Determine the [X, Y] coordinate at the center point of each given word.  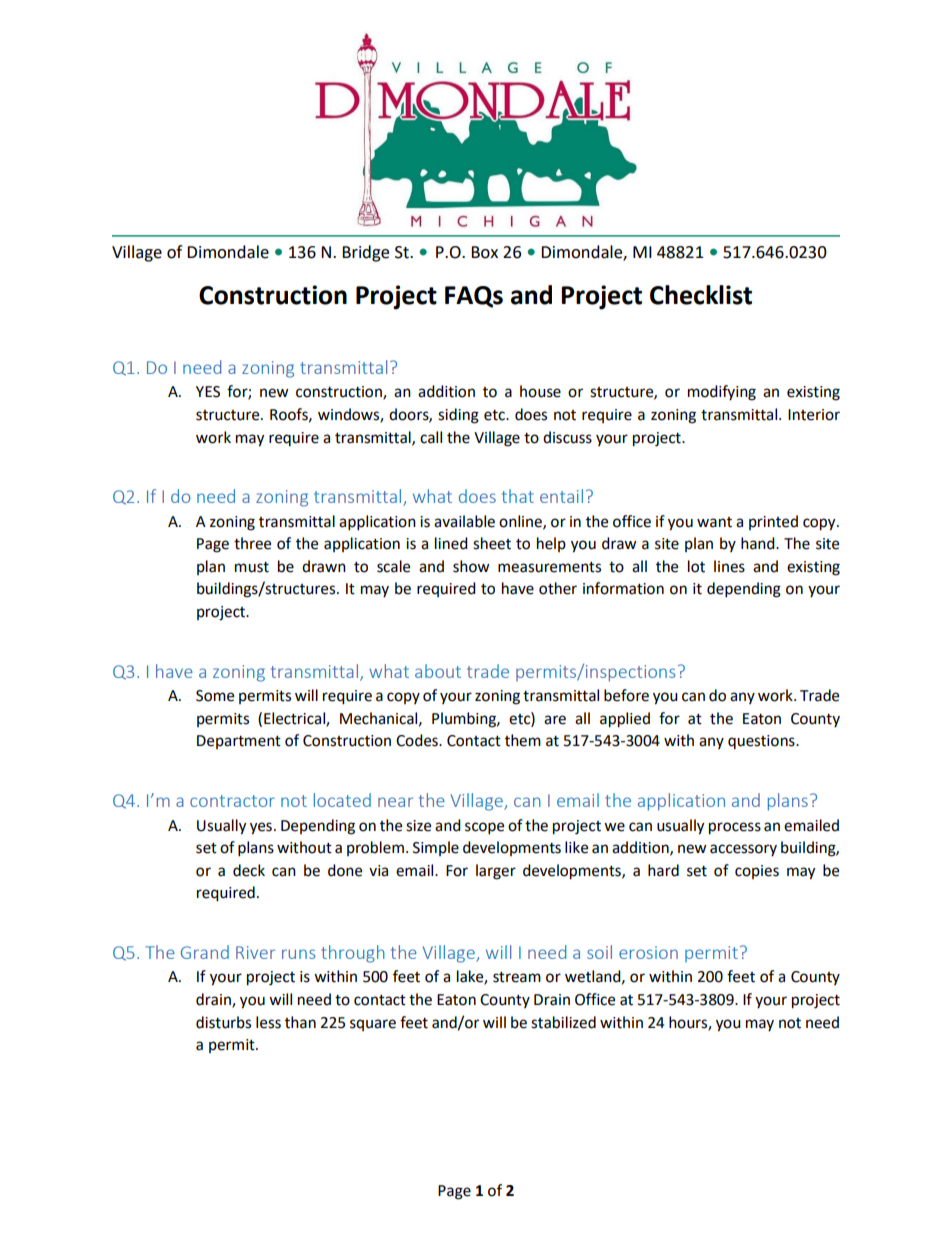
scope [484, 828]
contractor [232, 801]
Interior [814, 415]
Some [215, 696]
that [518, 496]
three [252, 543]
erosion [648, 952]
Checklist [701, 295]
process [735, 828]
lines [729, 566]
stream [517, 977]
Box [484, 252]
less [268, 1022]
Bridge [365, 253]
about [438, 671]
